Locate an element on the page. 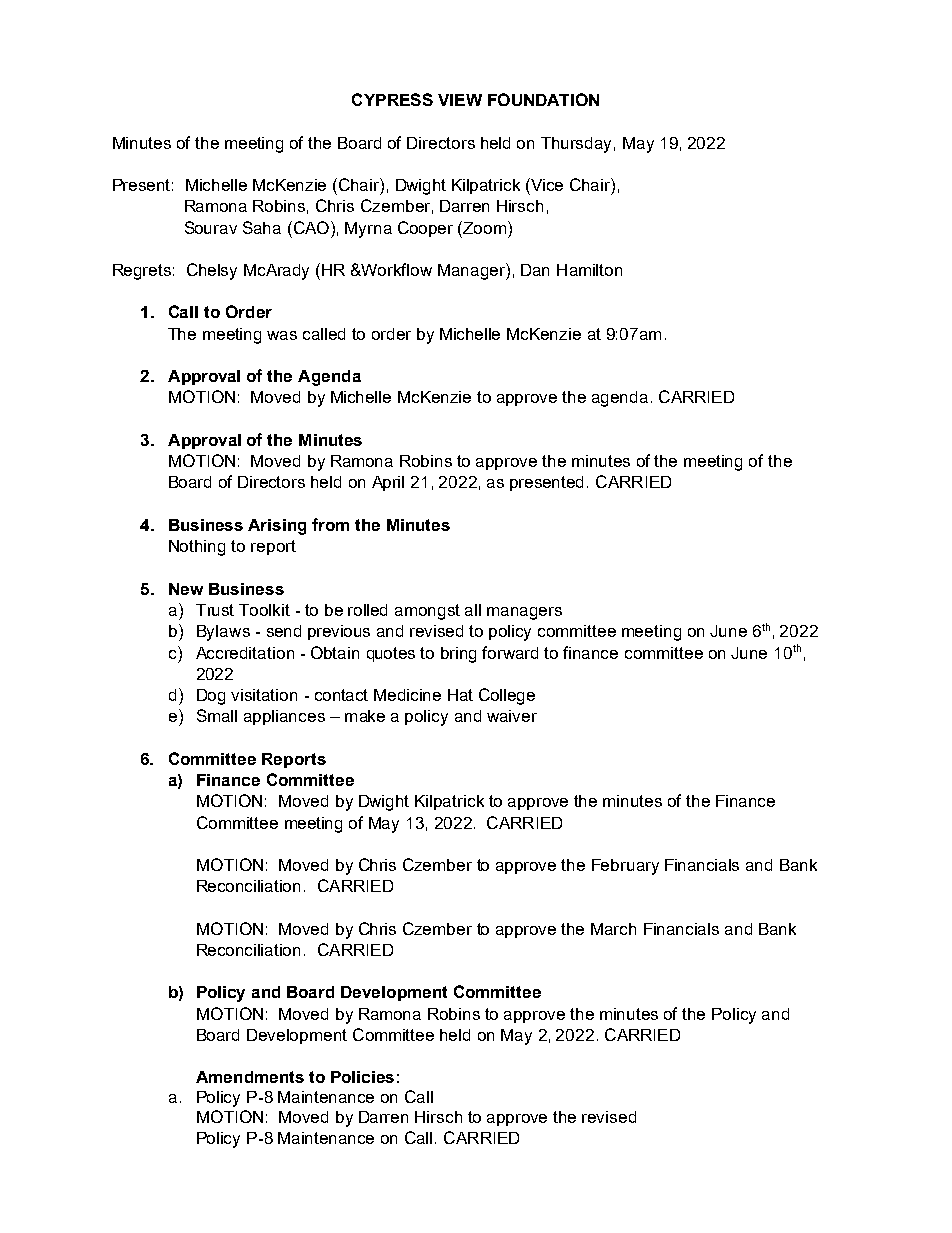 This document has width=952, height=1233. amongst is located at coordinates (427, 612).
